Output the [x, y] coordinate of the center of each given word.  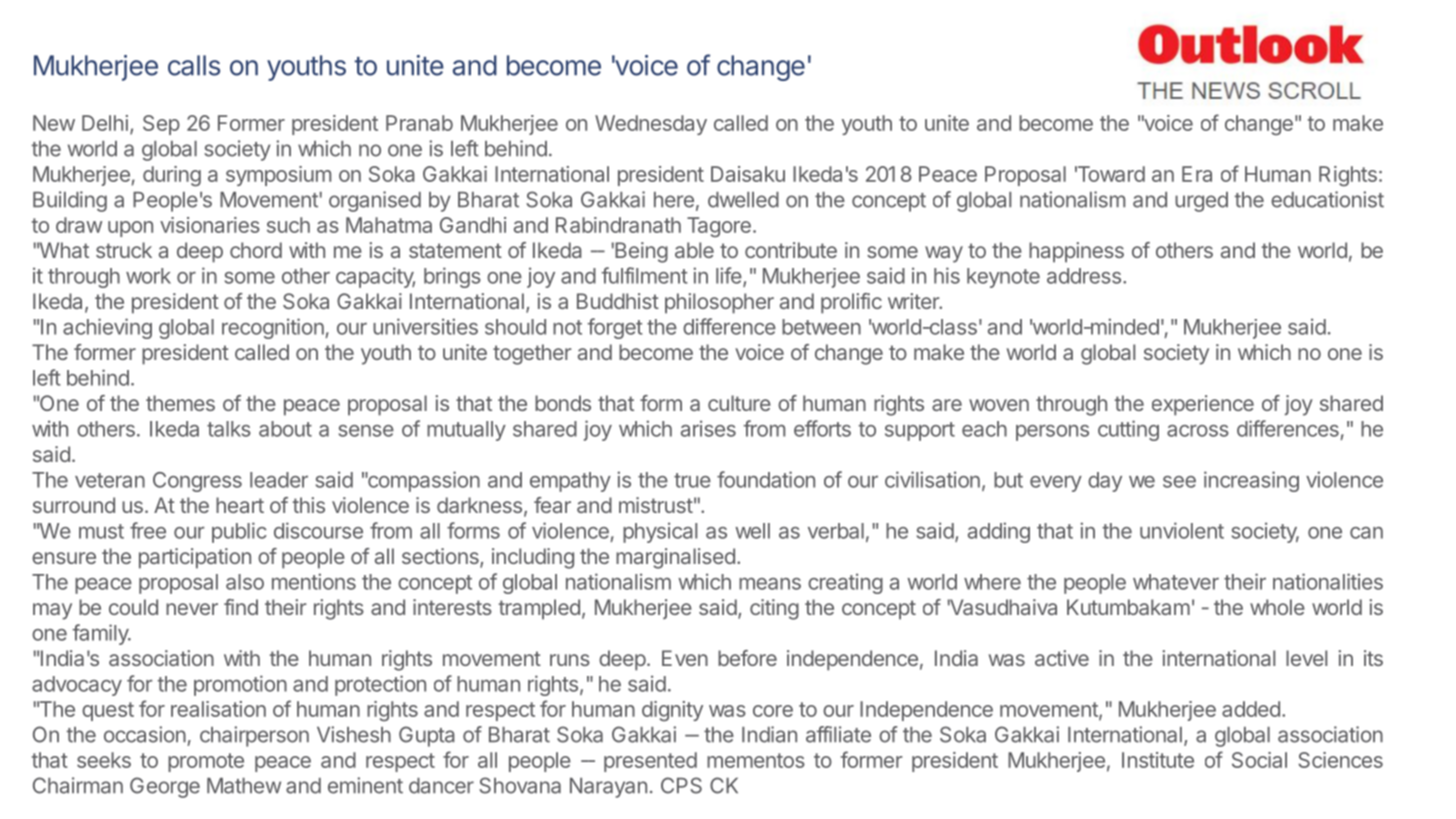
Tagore [719, 227]
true [692, 480]
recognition [274, 328]
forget [615, 328]
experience [1203, 405]
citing [774, 609]
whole [1277, 607]
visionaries [210, 225]
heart [240, 505]
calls [194, 65]
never [192, 609]
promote [206, 762]
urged [1201, 202]
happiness [1076, 252]
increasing [1251, 481]
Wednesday [651, 125]
